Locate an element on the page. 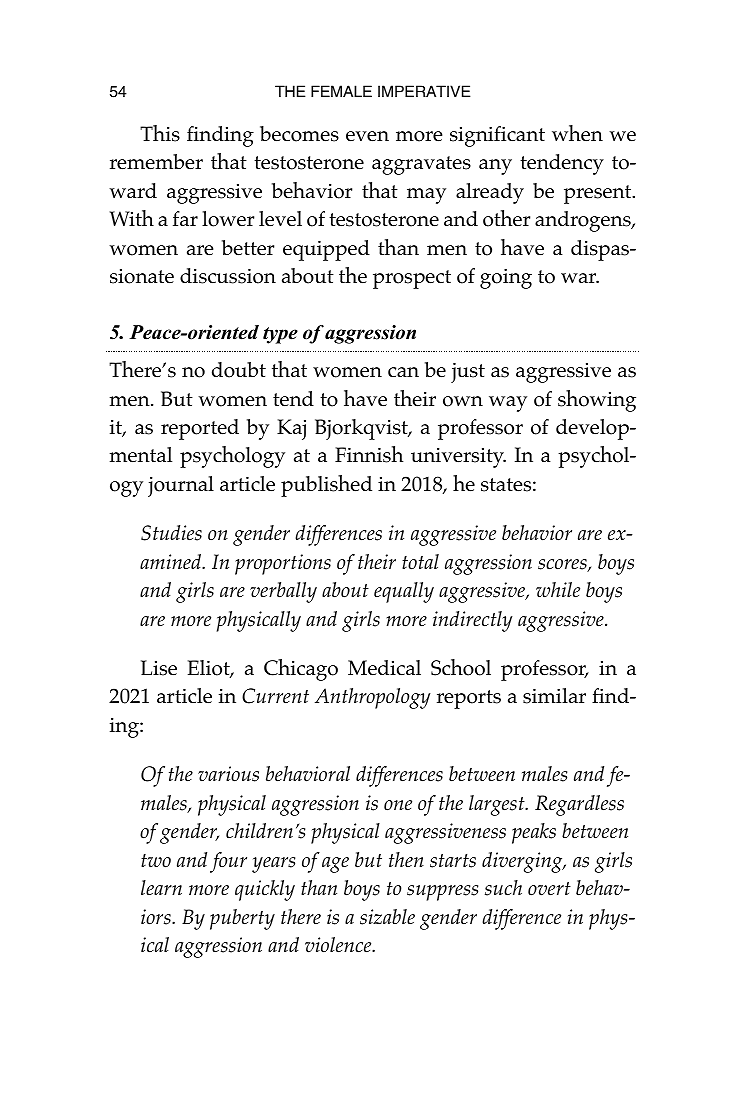  even is located at coordinates (367, 136).
